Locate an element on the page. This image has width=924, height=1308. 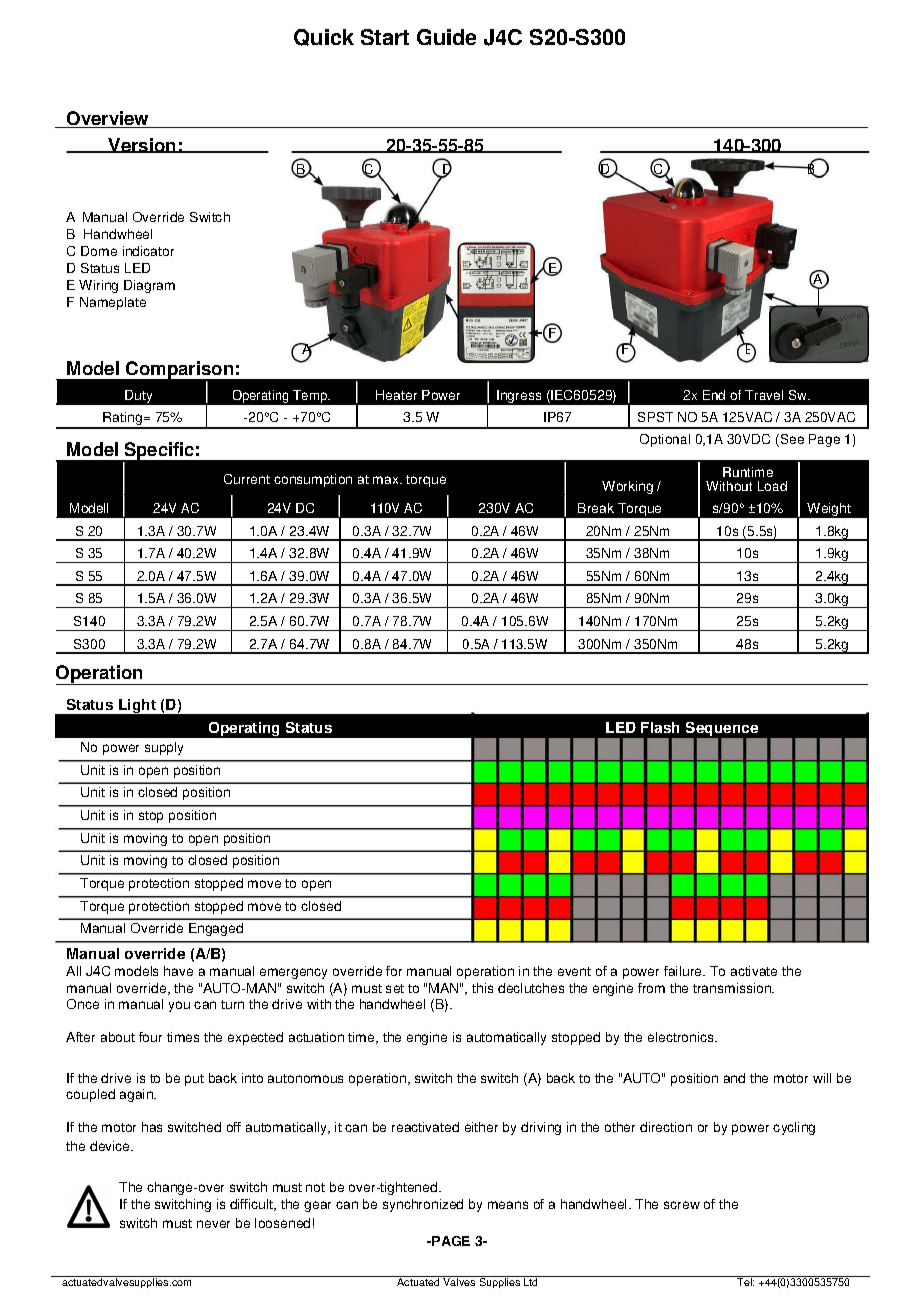
supply is located at coordinates (164, 748).
